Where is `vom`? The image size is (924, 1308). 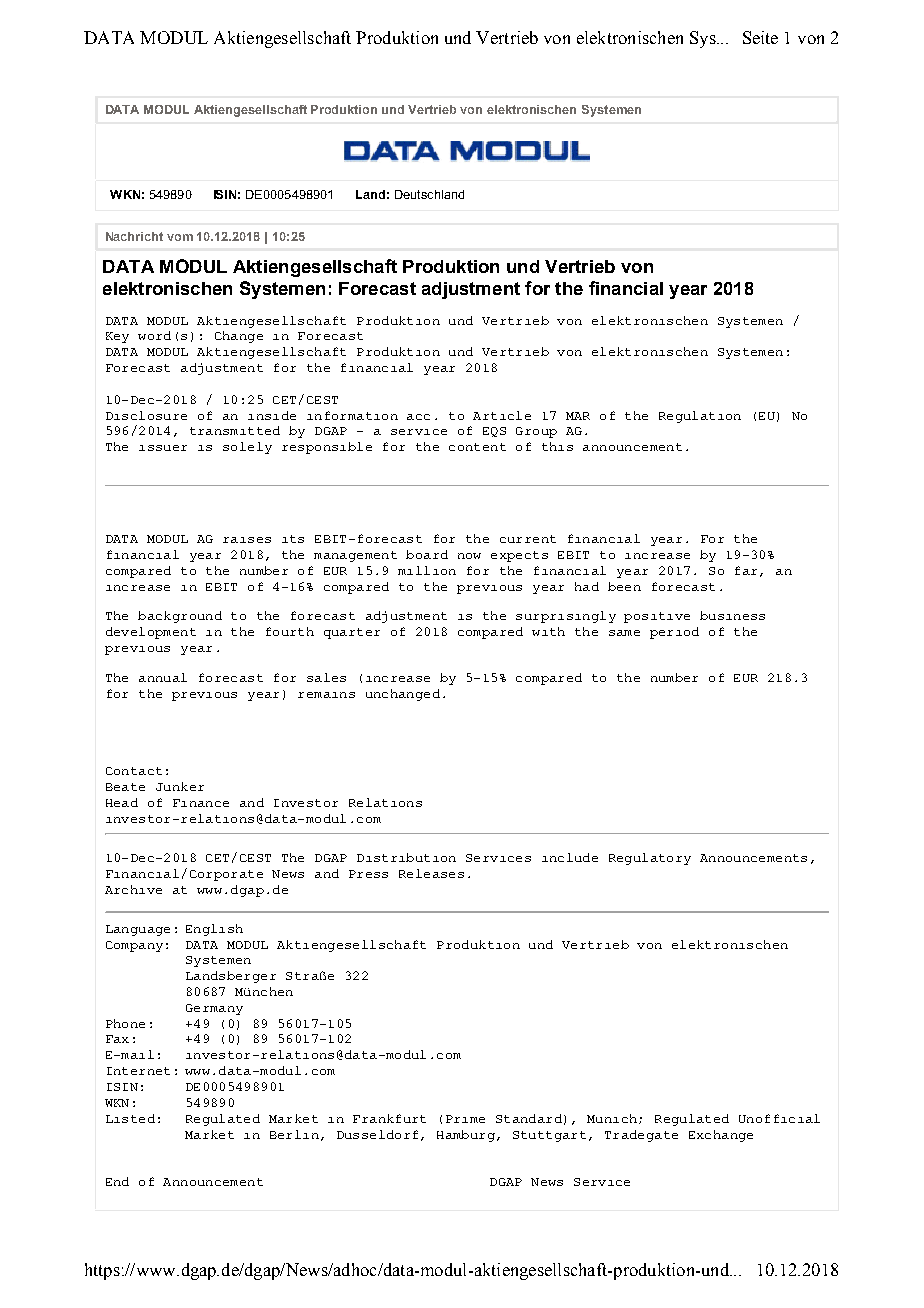
vom is located at coordinates (180, 237).
